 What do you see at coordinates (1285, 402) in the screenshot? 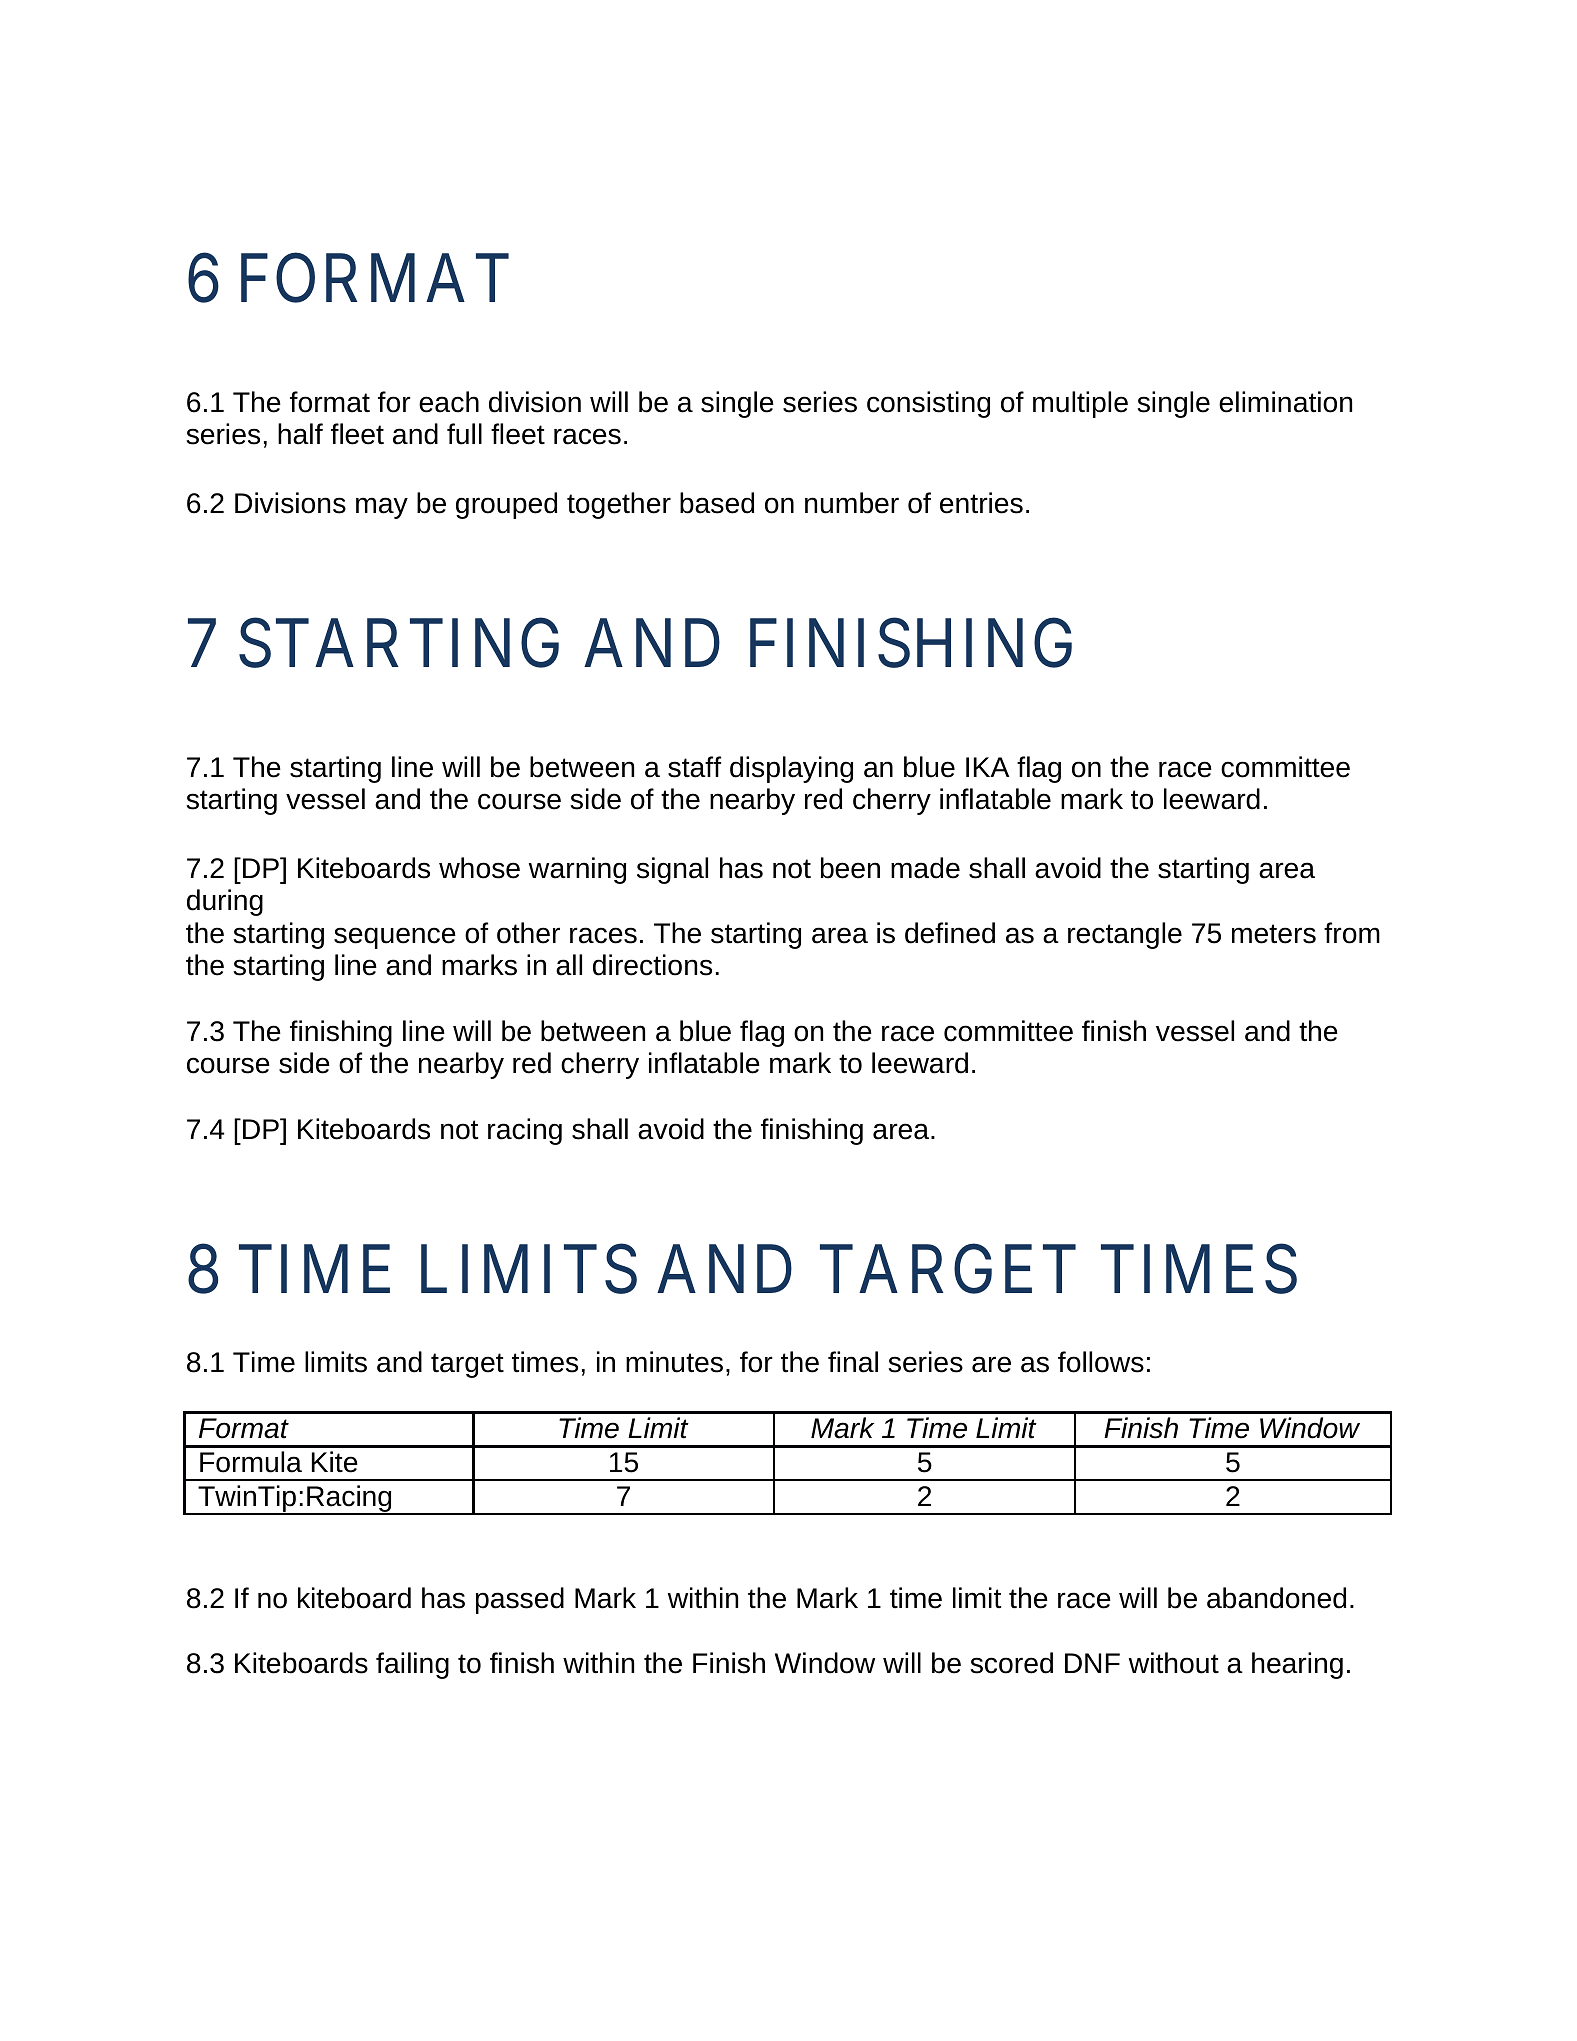
I see `elimination` at bounding box center [1285, 402].
